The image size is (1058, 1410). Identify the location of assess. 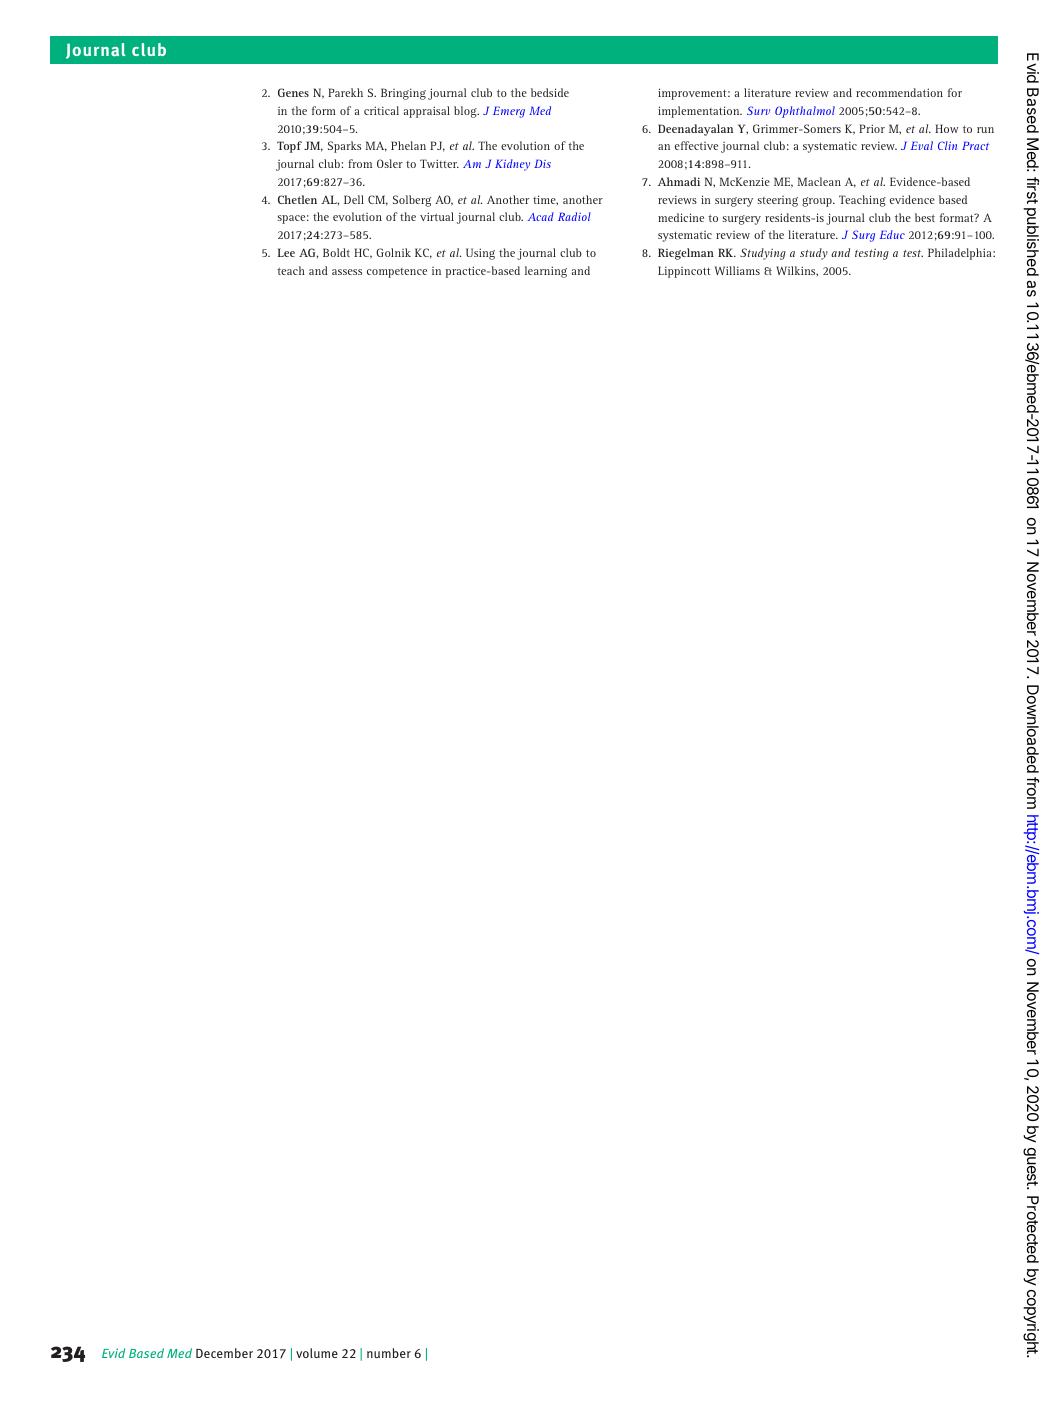
(347, 272).
